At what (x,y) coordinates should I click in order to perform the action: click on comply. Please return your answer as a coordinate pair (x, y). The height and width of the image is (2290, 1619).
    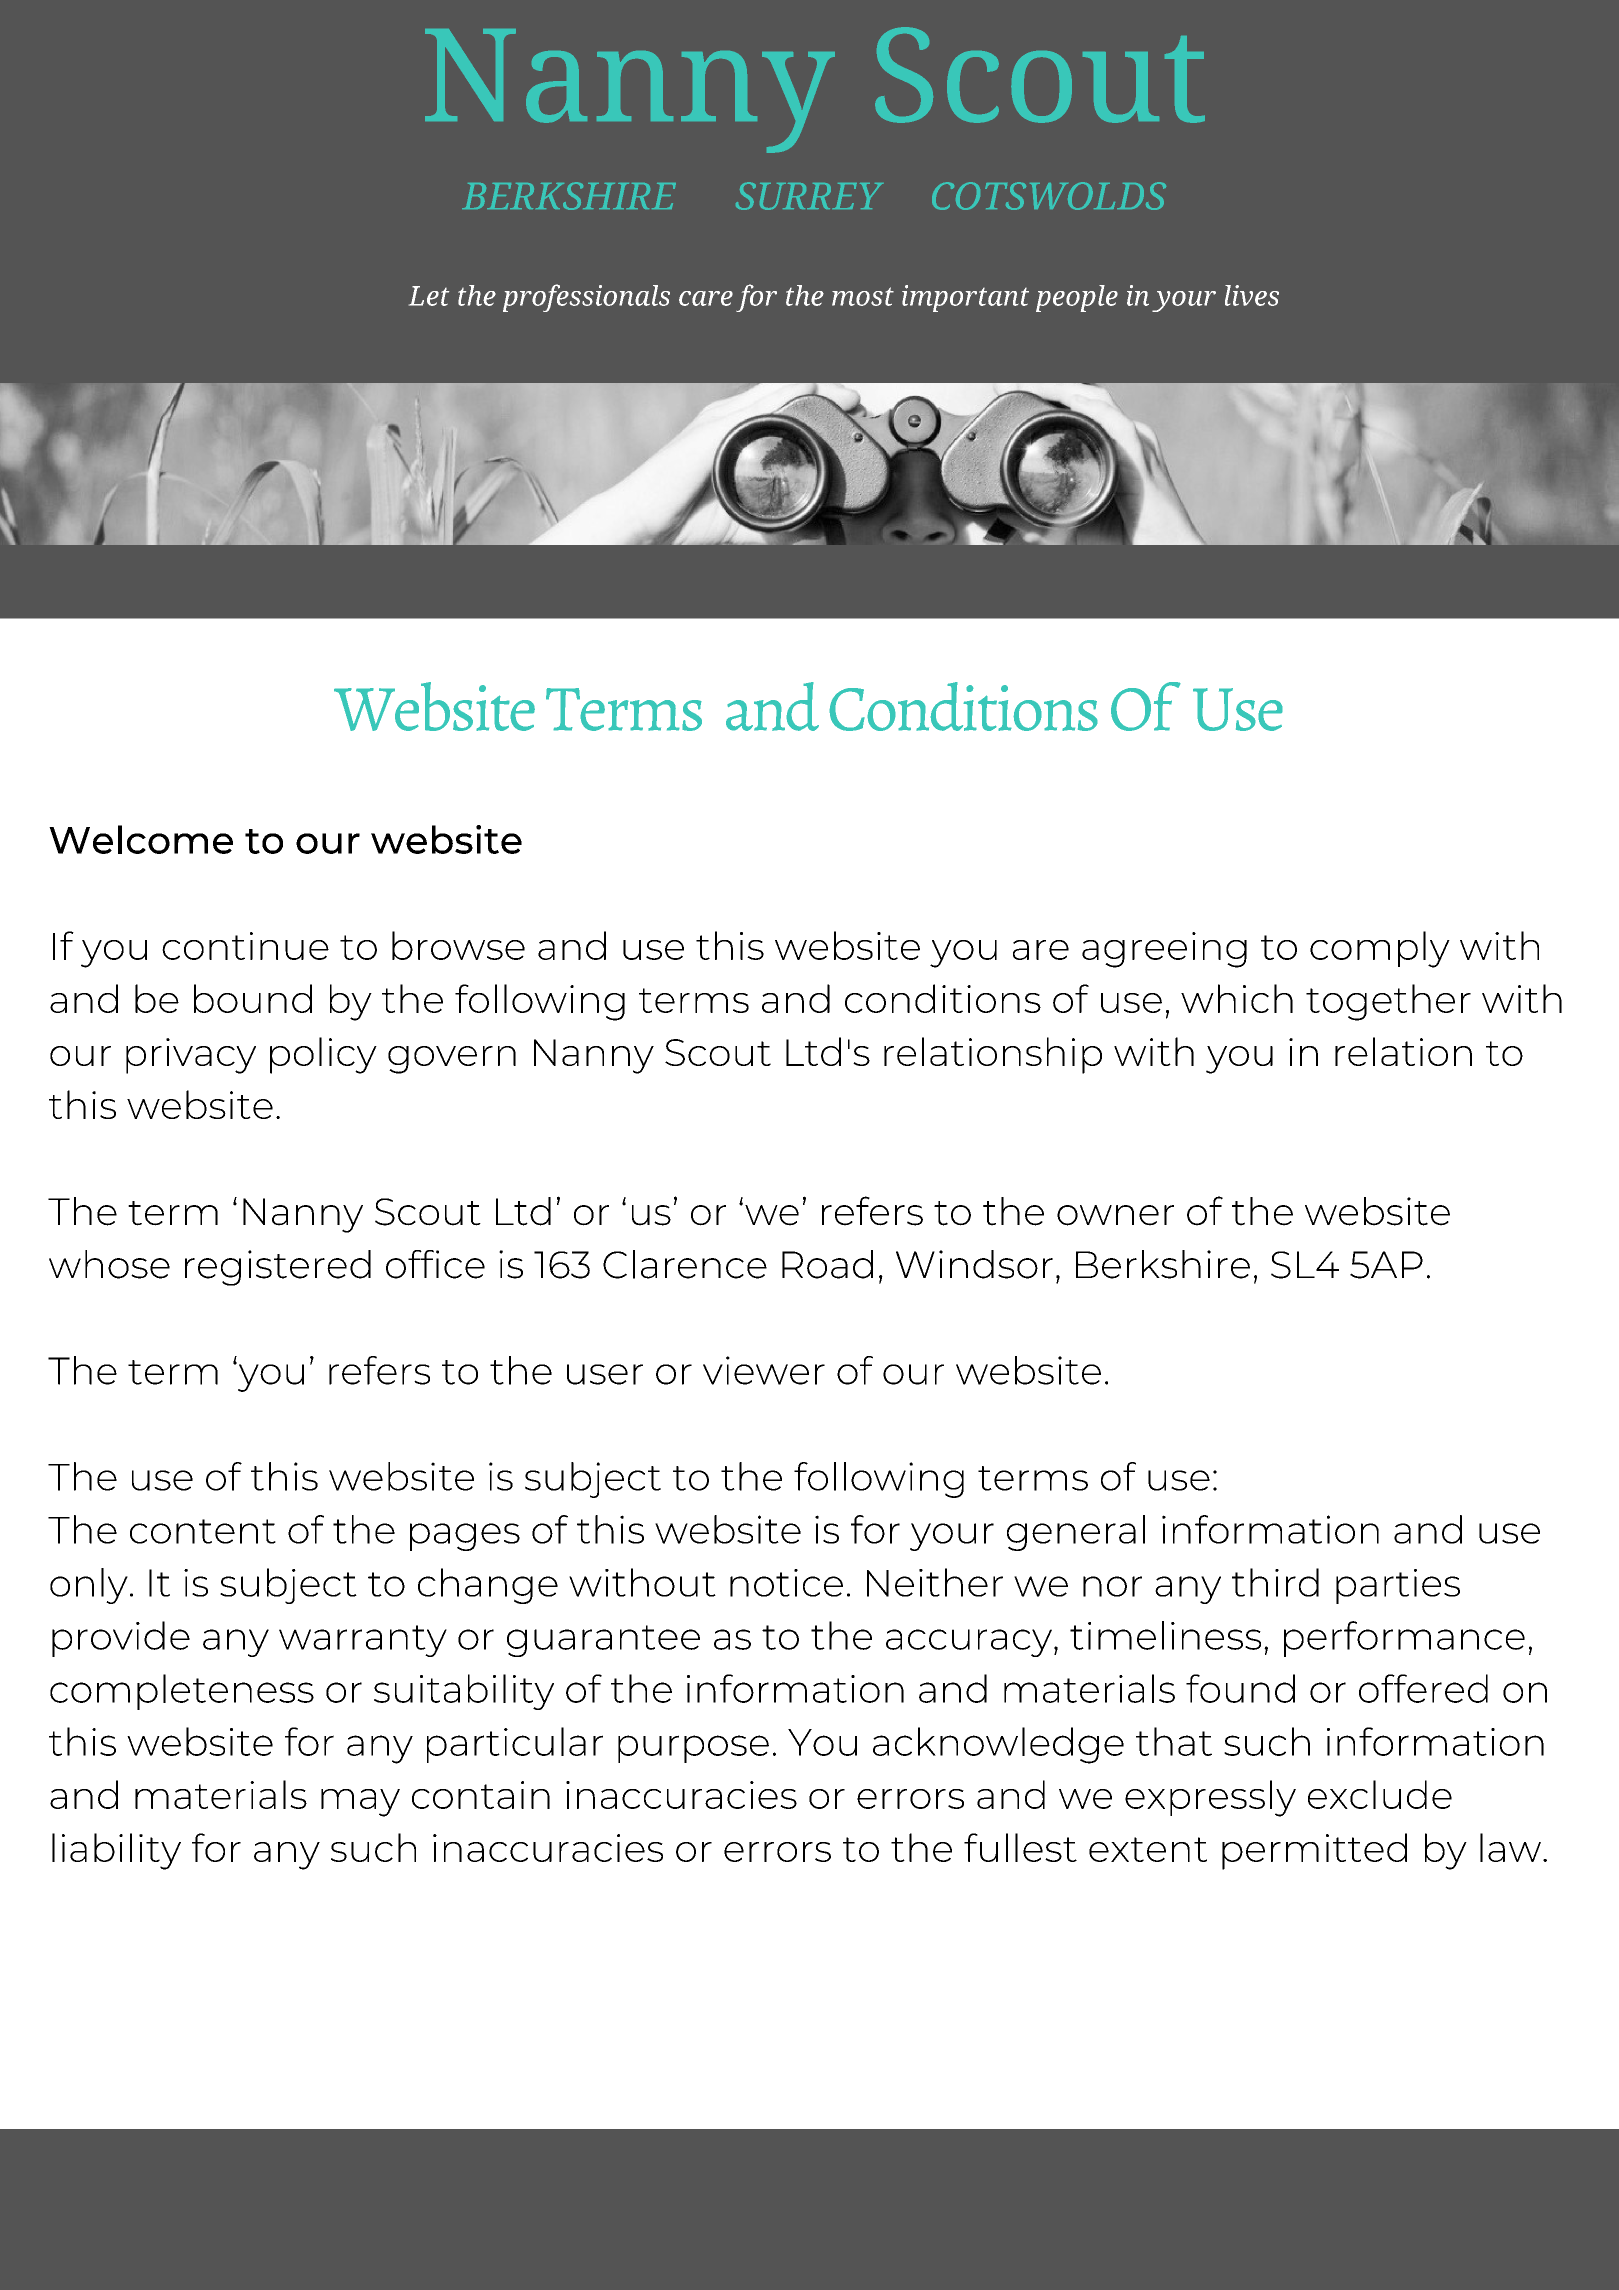
    Looking at the image, I should click on (1380, 949).
